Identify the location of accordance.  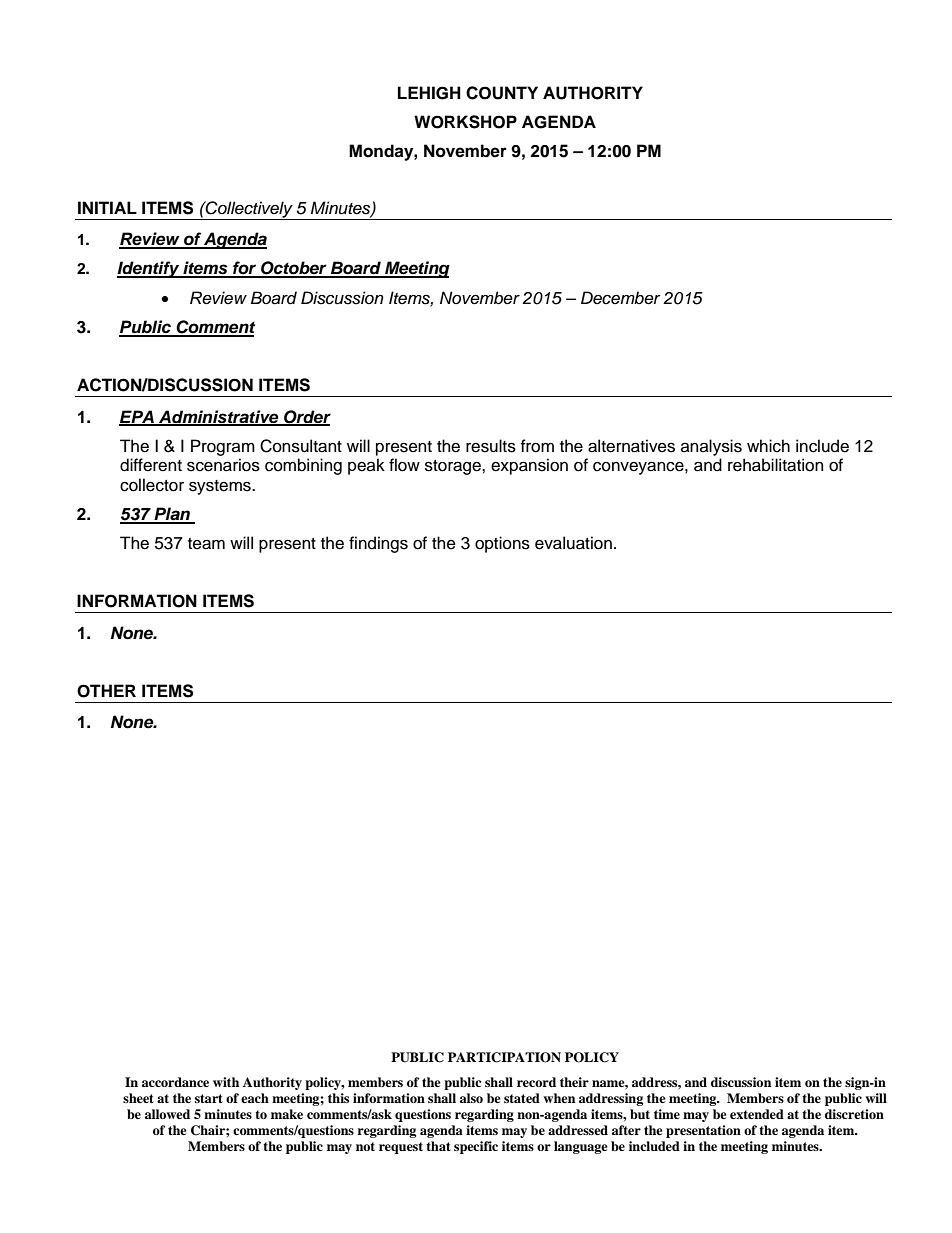
(175, 1082).
